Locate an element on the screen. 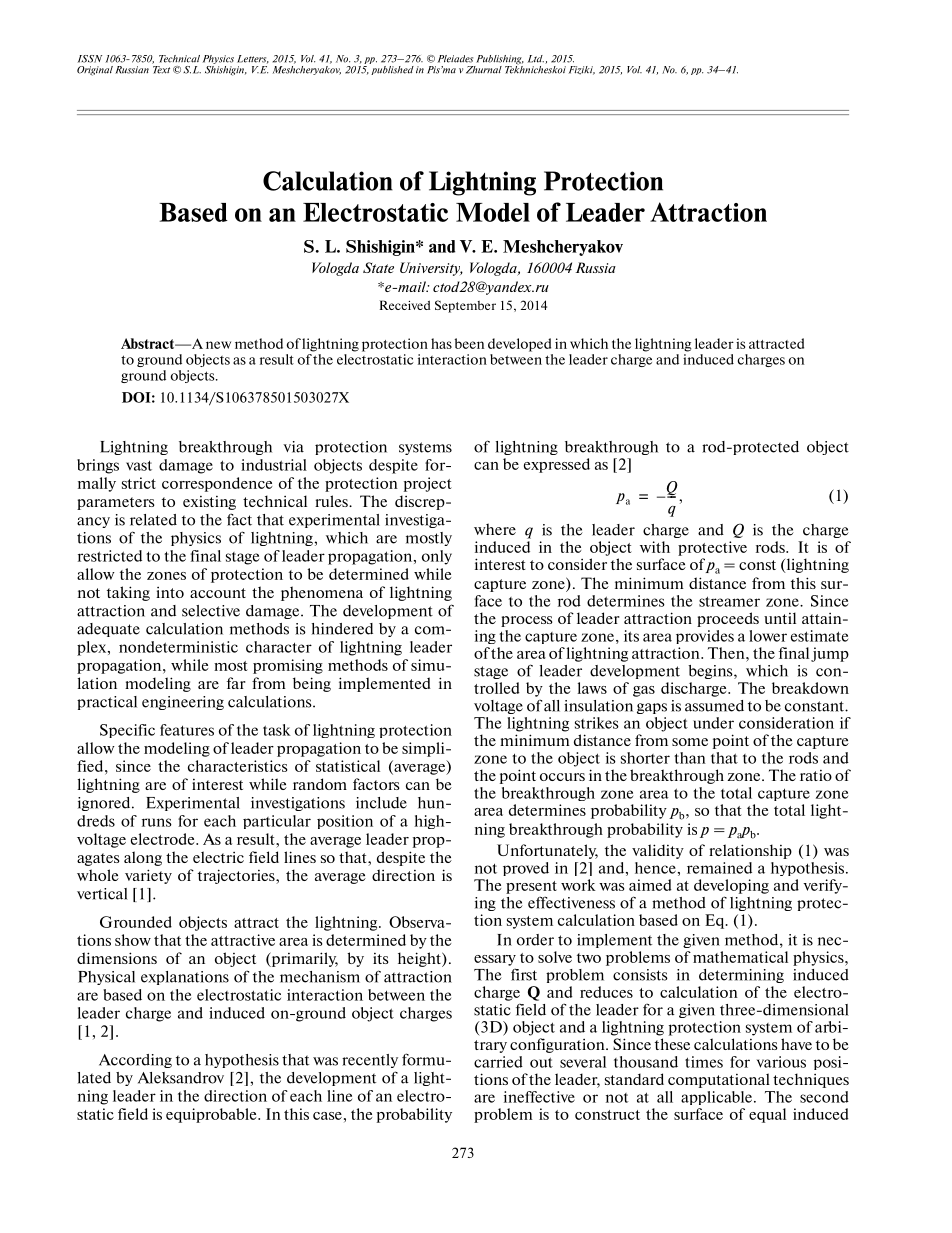  Pleiades is located at coordinates (455, 59).
